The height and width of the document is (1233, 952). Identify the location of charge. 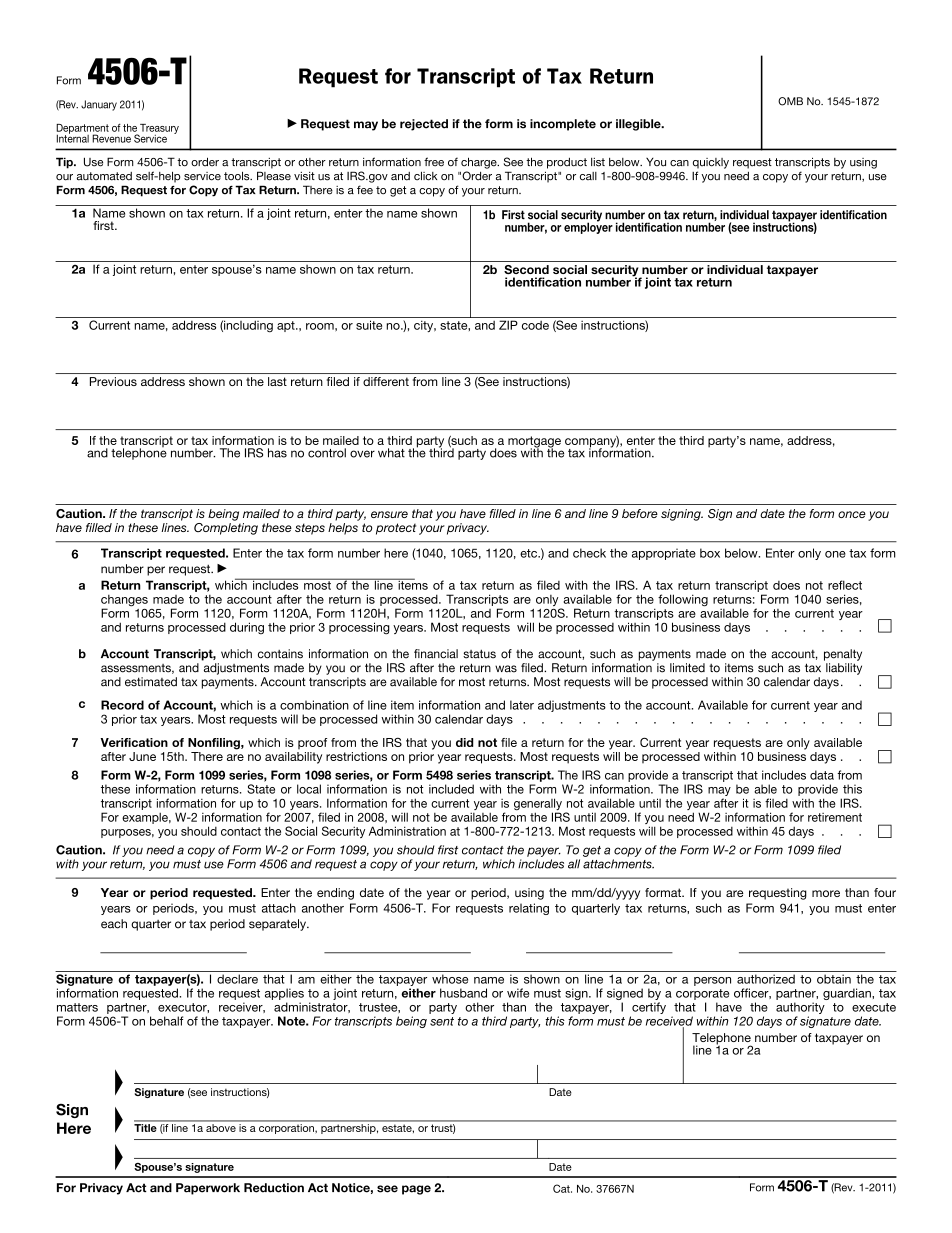
(480, 163).
